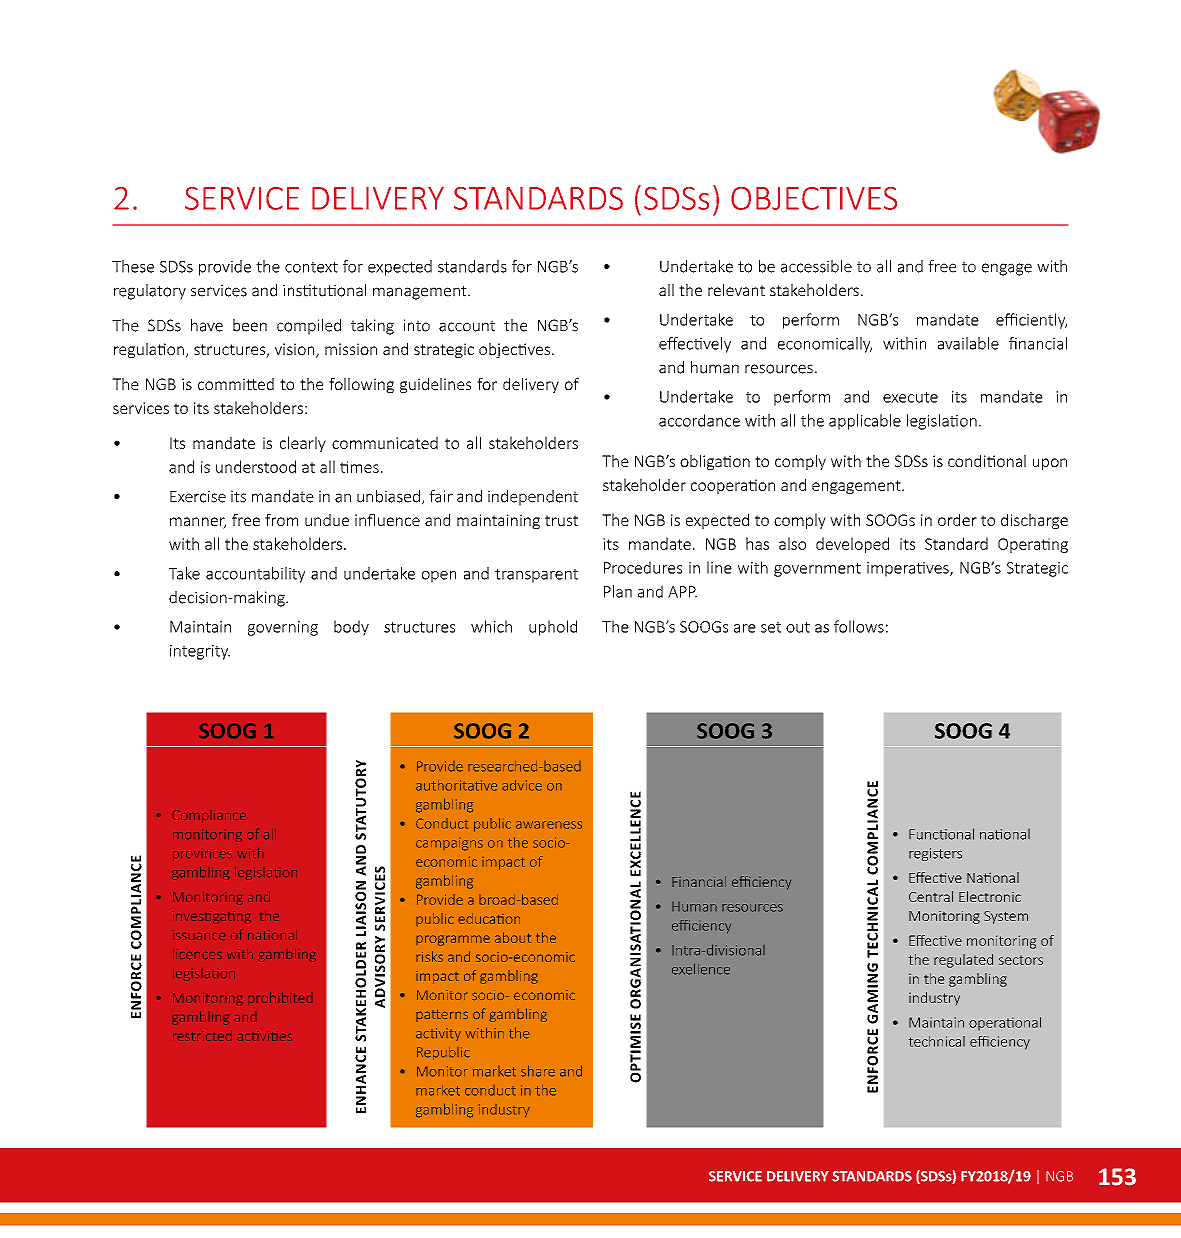 The width and height of the screenshot is (1181, 1238). What do you see at coordinates (538, 1071) in the screenshot?
I see `share` at bounding box center [538, 1071].
